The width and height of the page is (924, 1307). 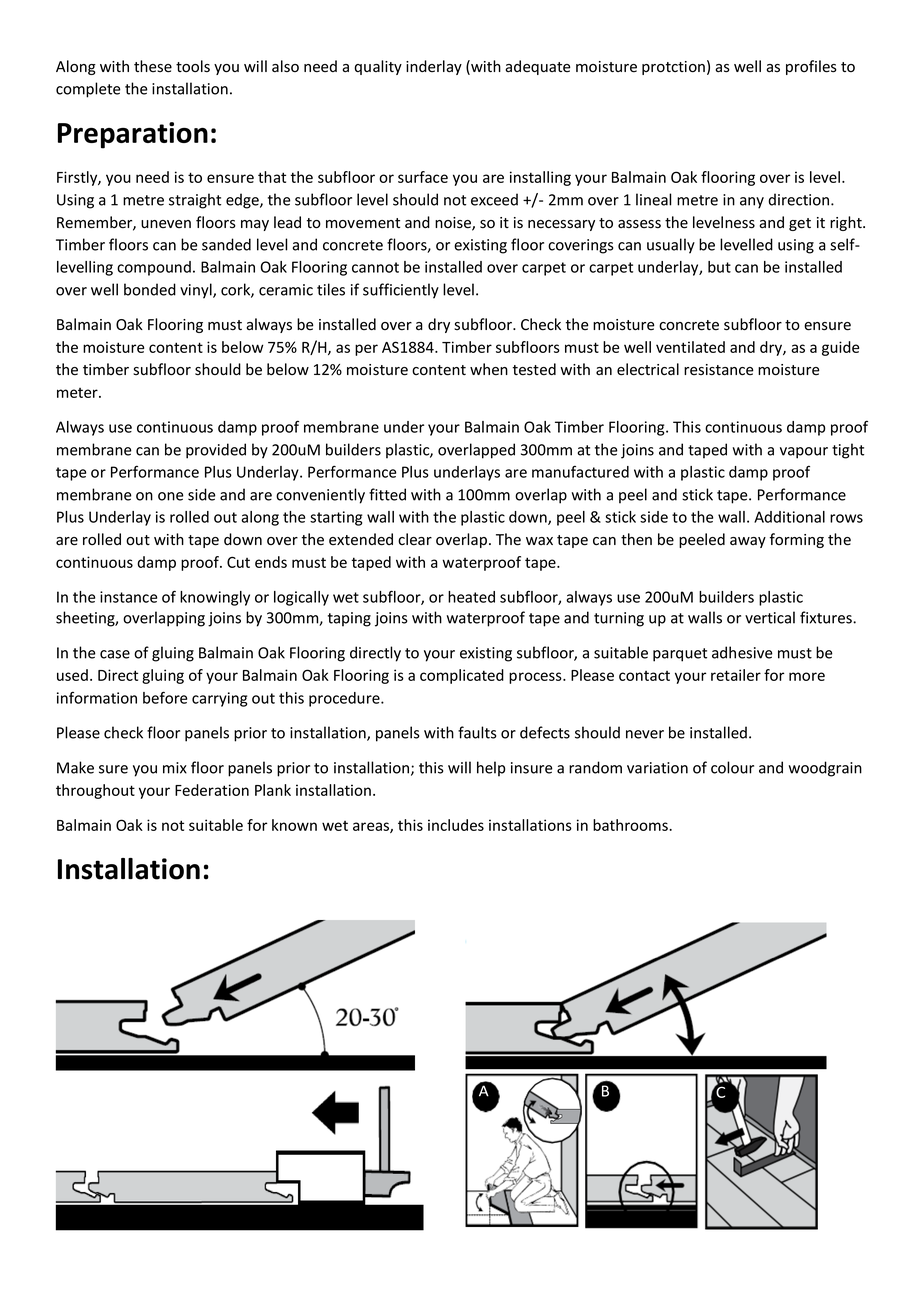 I want to click on these, so click(x=153, y=66).
